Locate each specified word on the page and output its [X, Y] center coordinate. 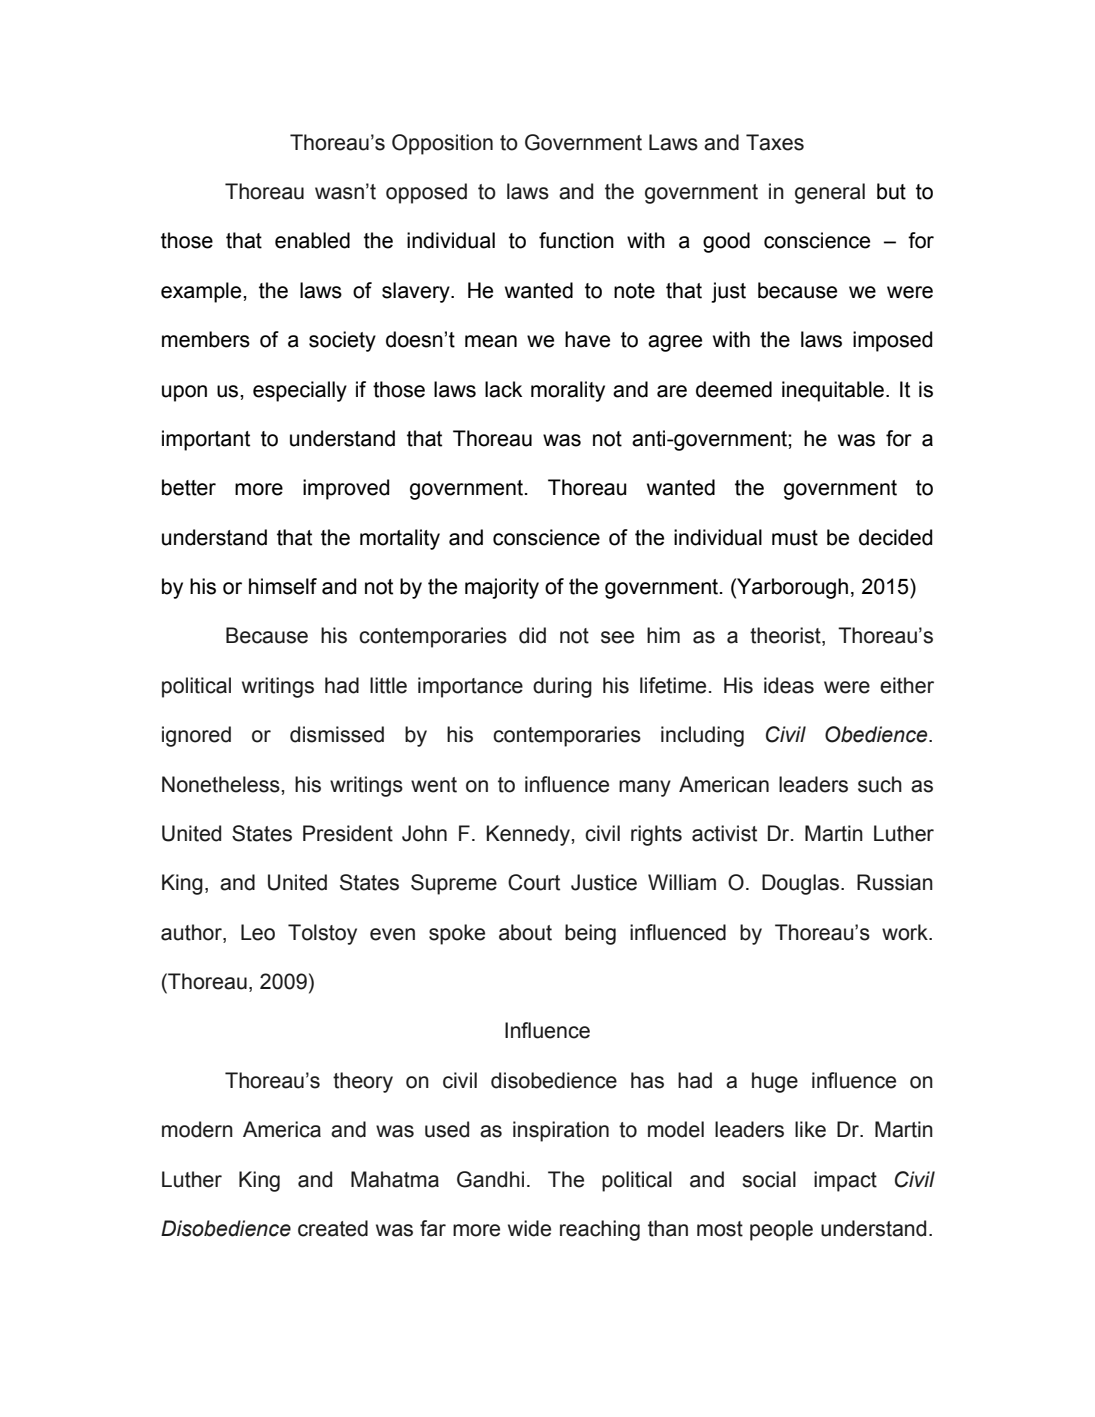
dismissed [337, 734]
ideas [789, 685]
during [562, 687]
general [830, 193]
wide [529, 1228]
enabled [312, 240]
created [333, 1228]
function [576, 240]
